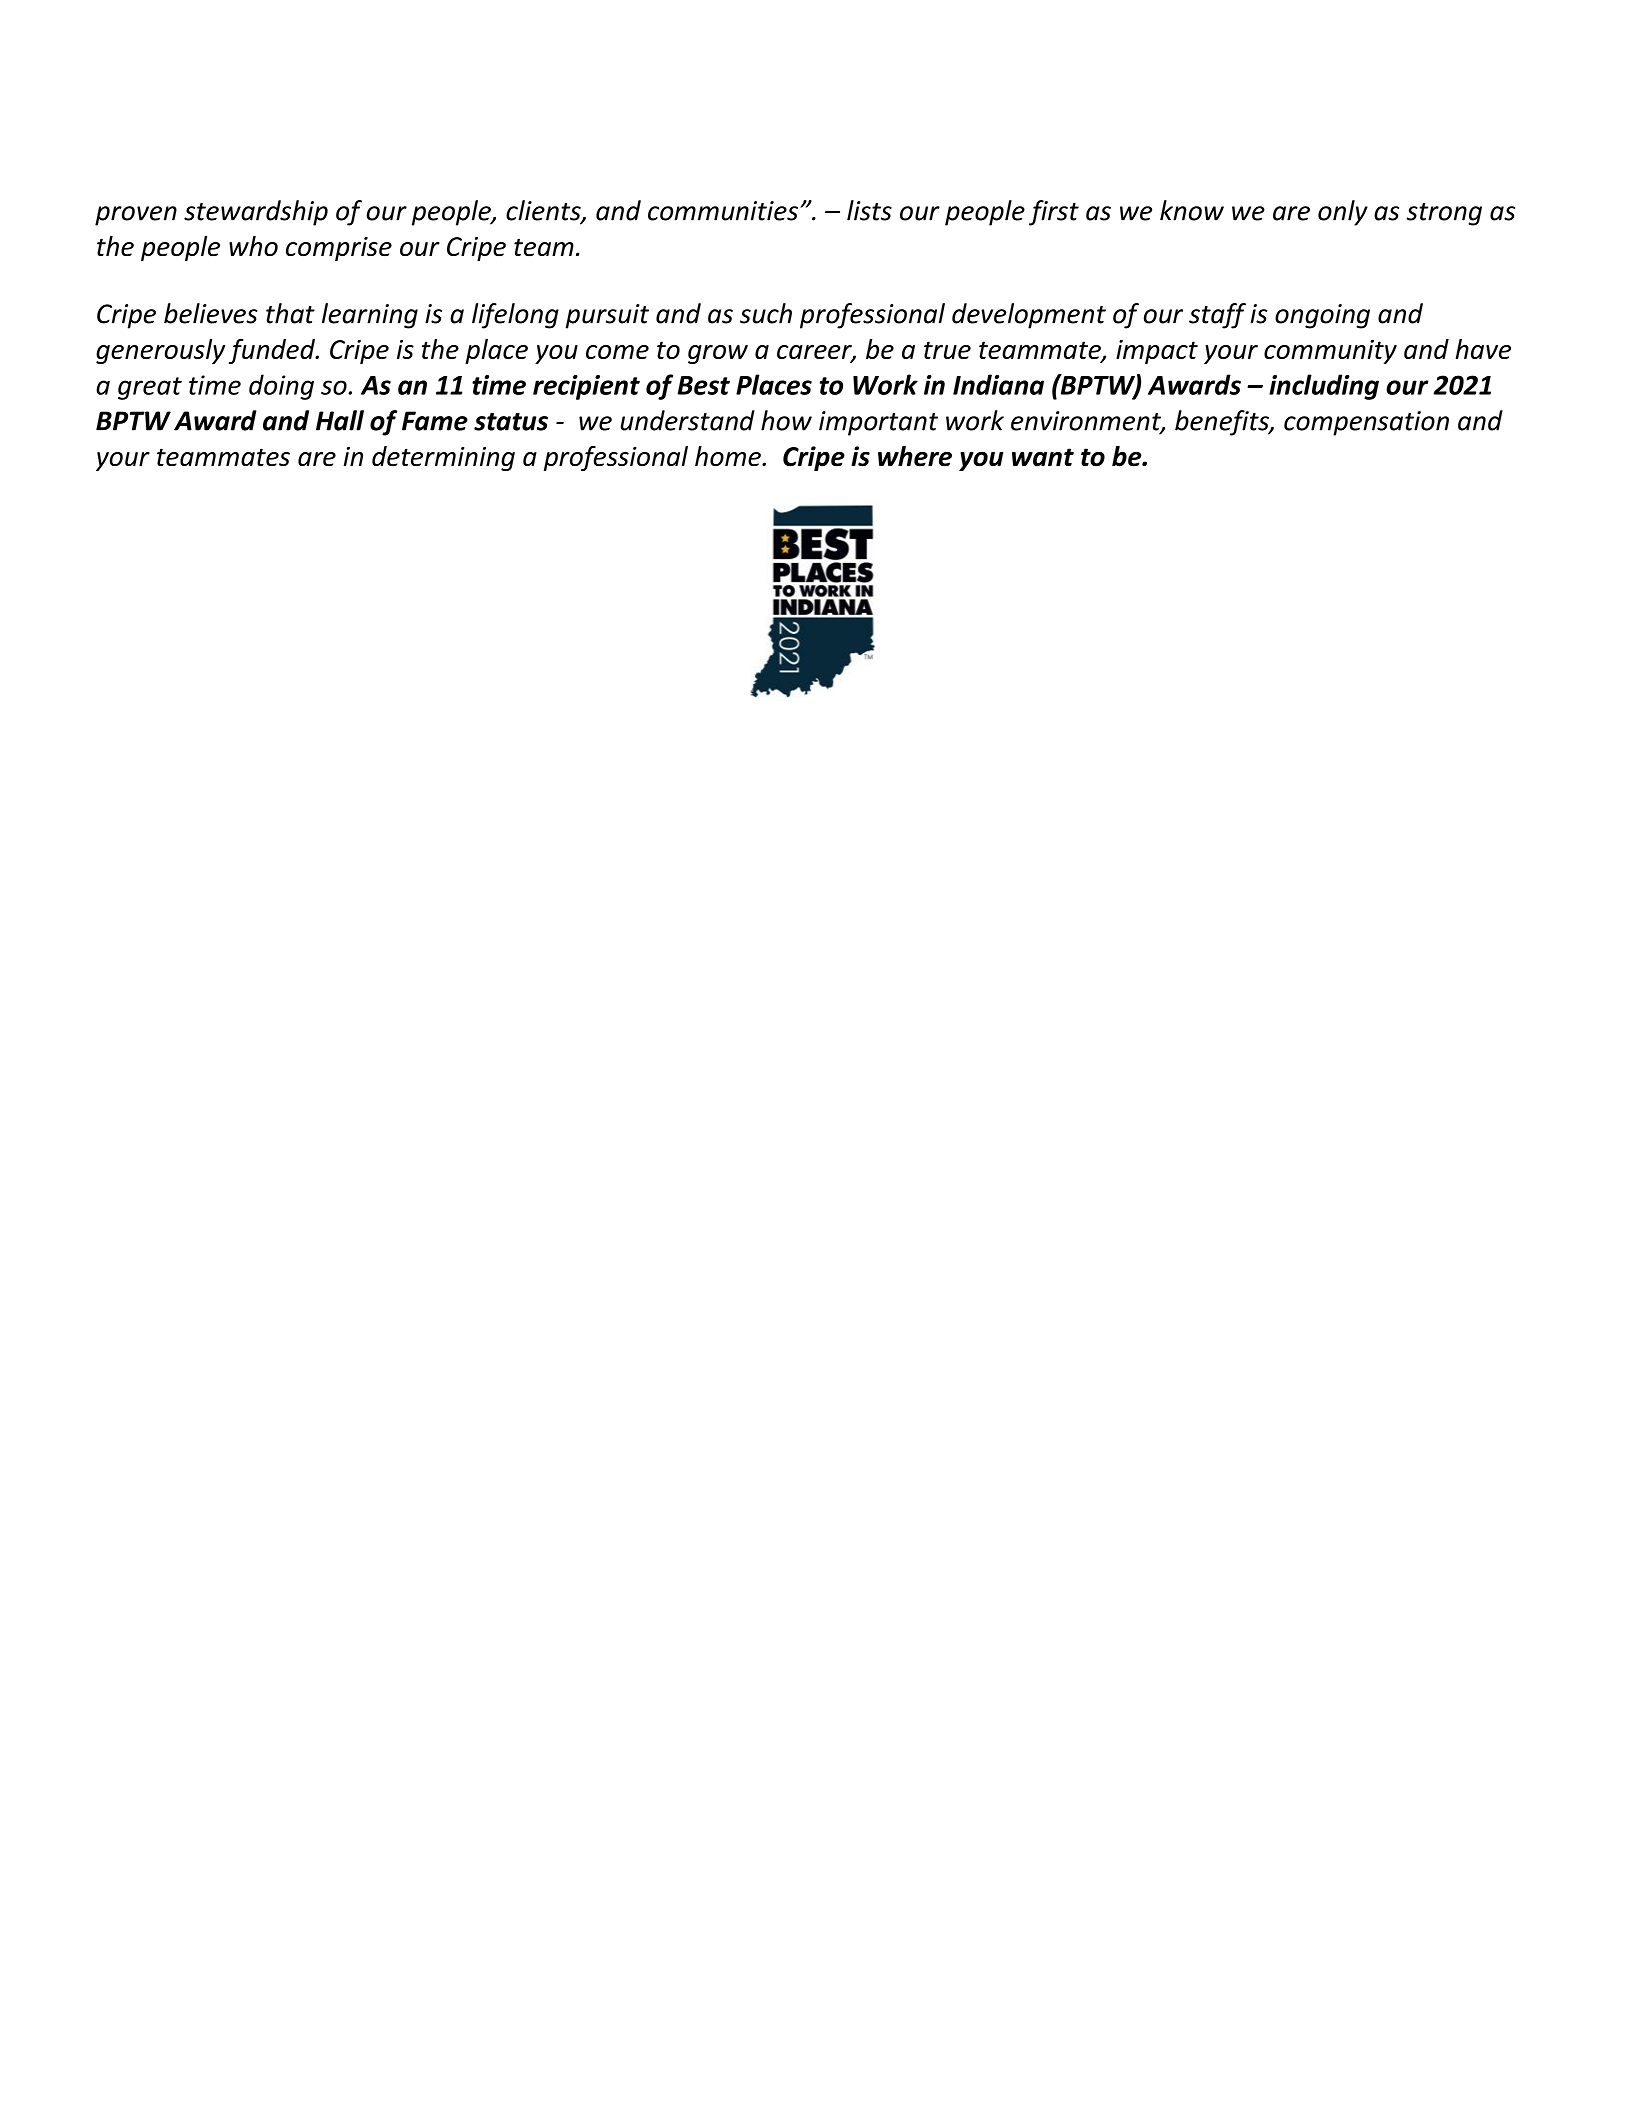 The width and height of the screenshot is (1625, 2103). I want to click on pursuit, so click(607, 316).
